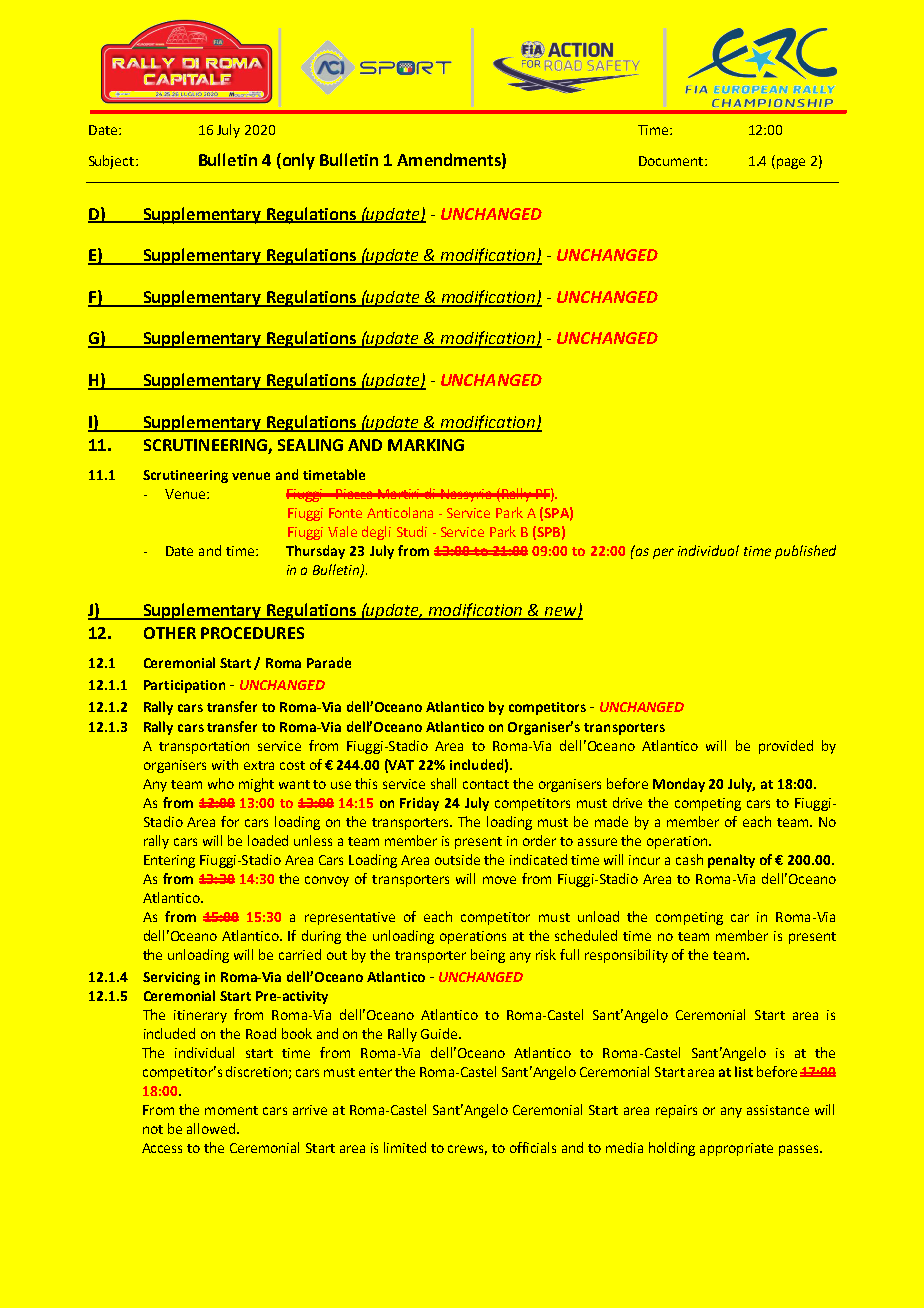  Describe the element at coordinates (297, 161) in the screenshot. I see `only` at that location.
